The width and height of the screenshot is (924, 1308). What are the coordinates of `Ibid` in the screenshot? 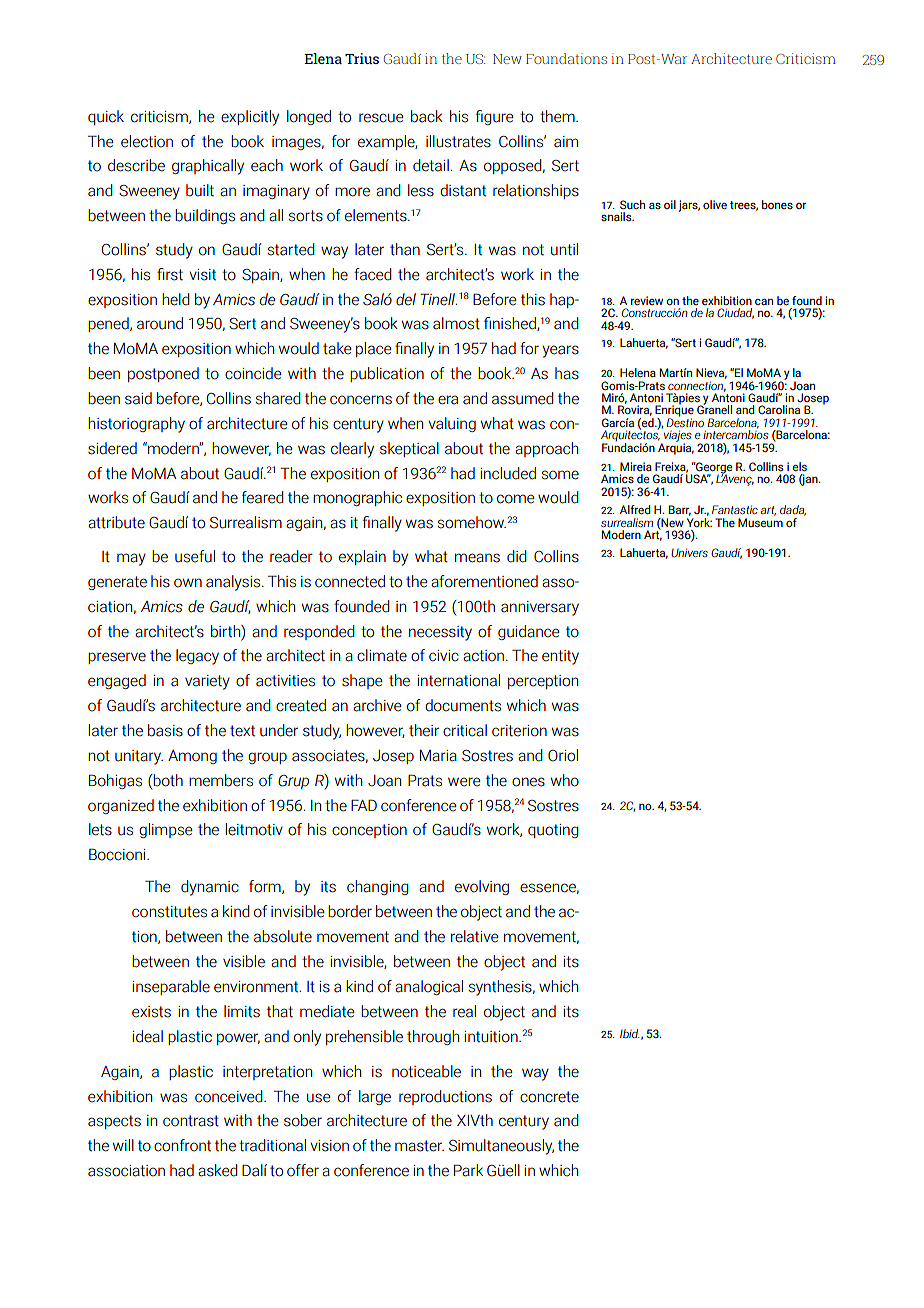 It's located at (630, 1033).
